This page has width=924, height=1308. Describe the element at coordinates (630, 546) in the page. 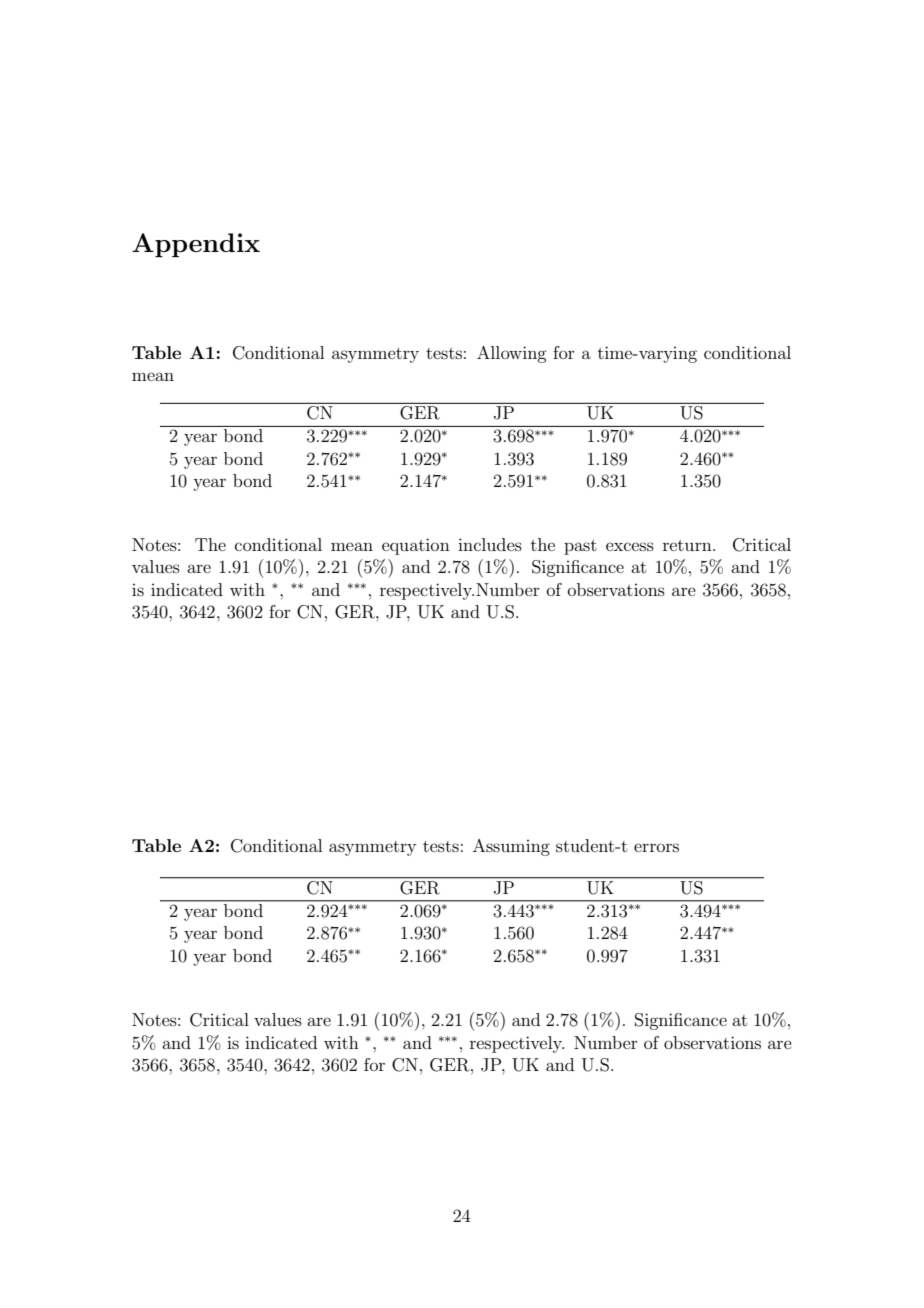

I see `excess` at that location.
